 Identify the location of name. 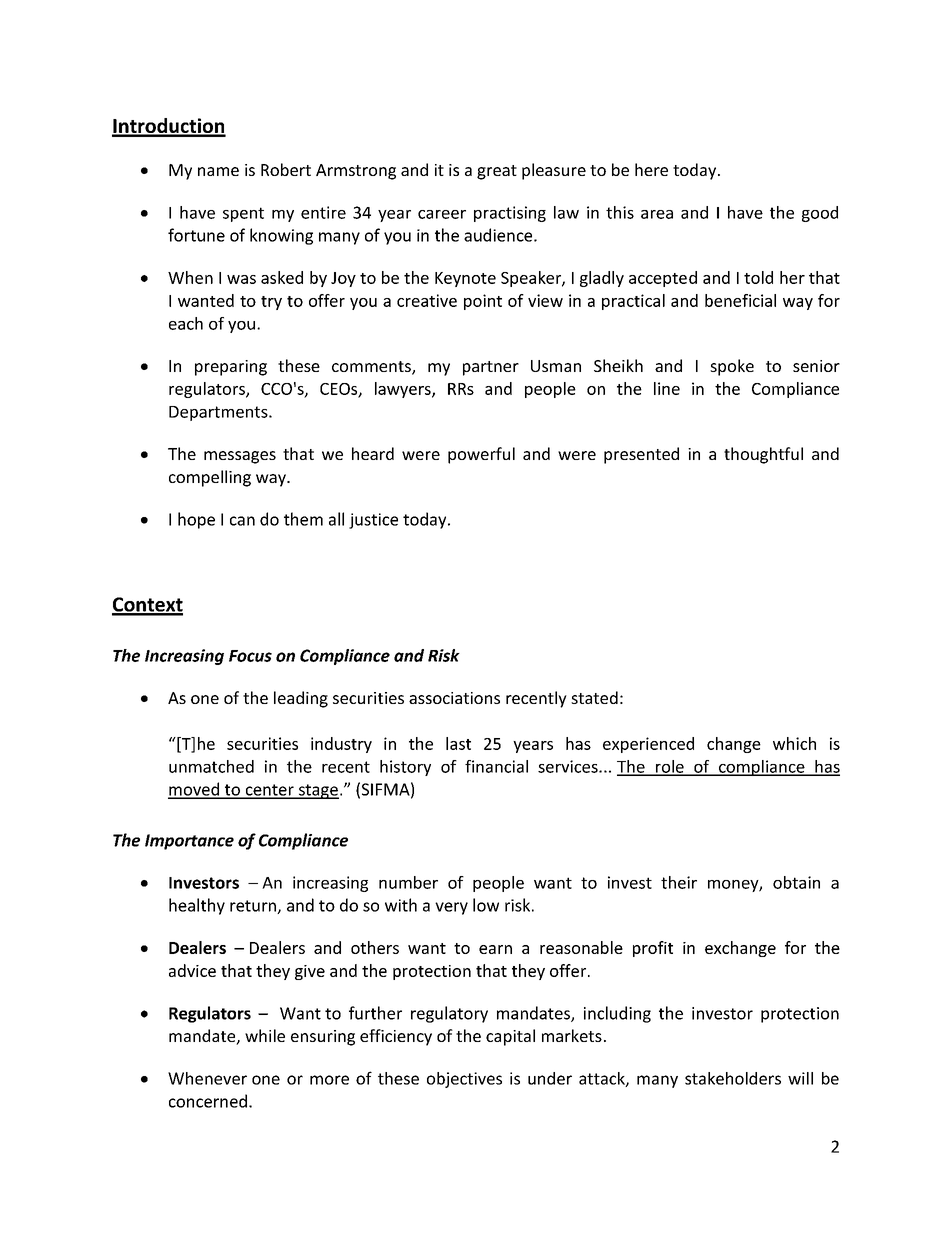
(218, 171).
